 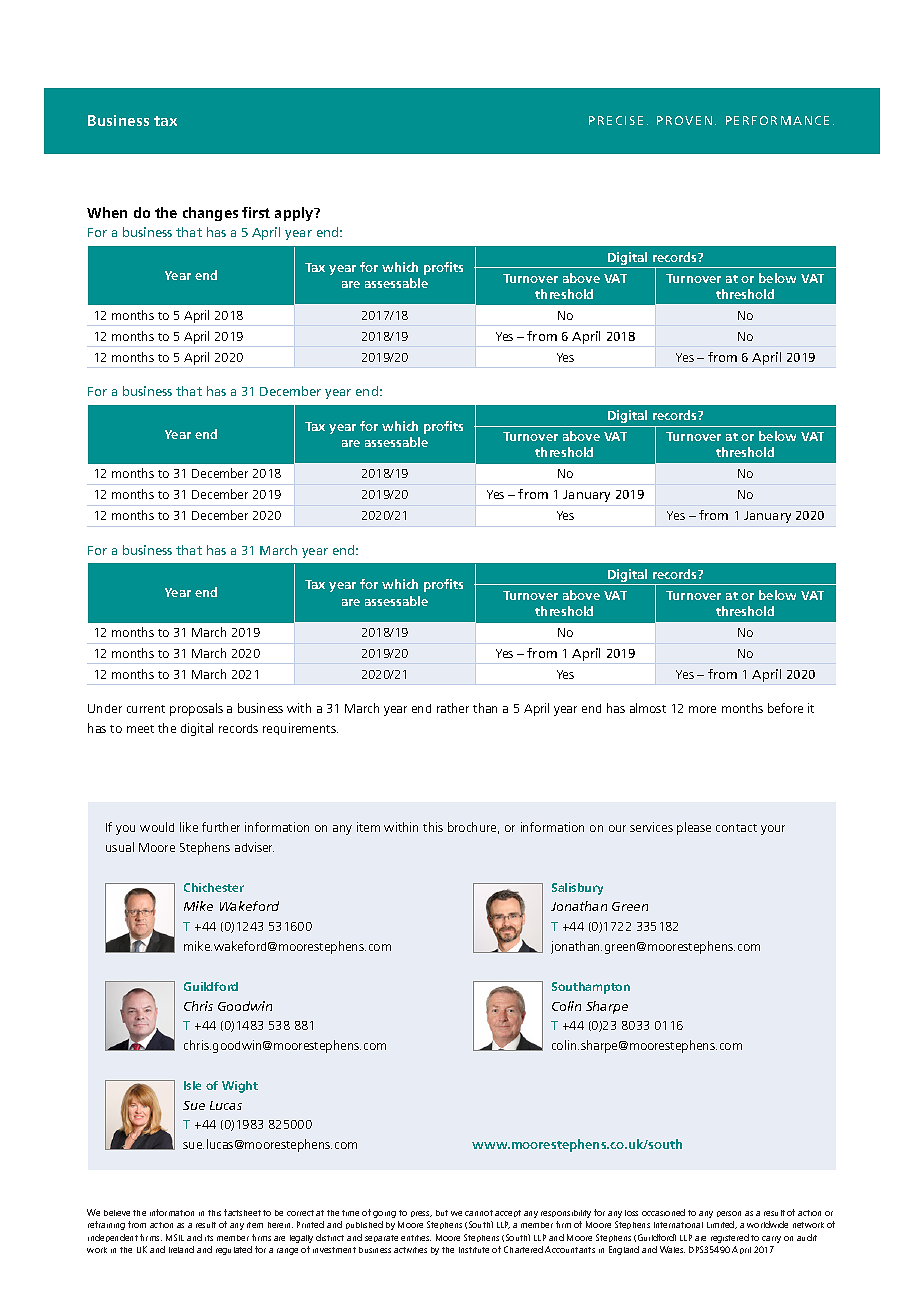 What do you see at coordinates (214, 887) in the page?
I see `Chichester` at bounding box center [214, 887].
